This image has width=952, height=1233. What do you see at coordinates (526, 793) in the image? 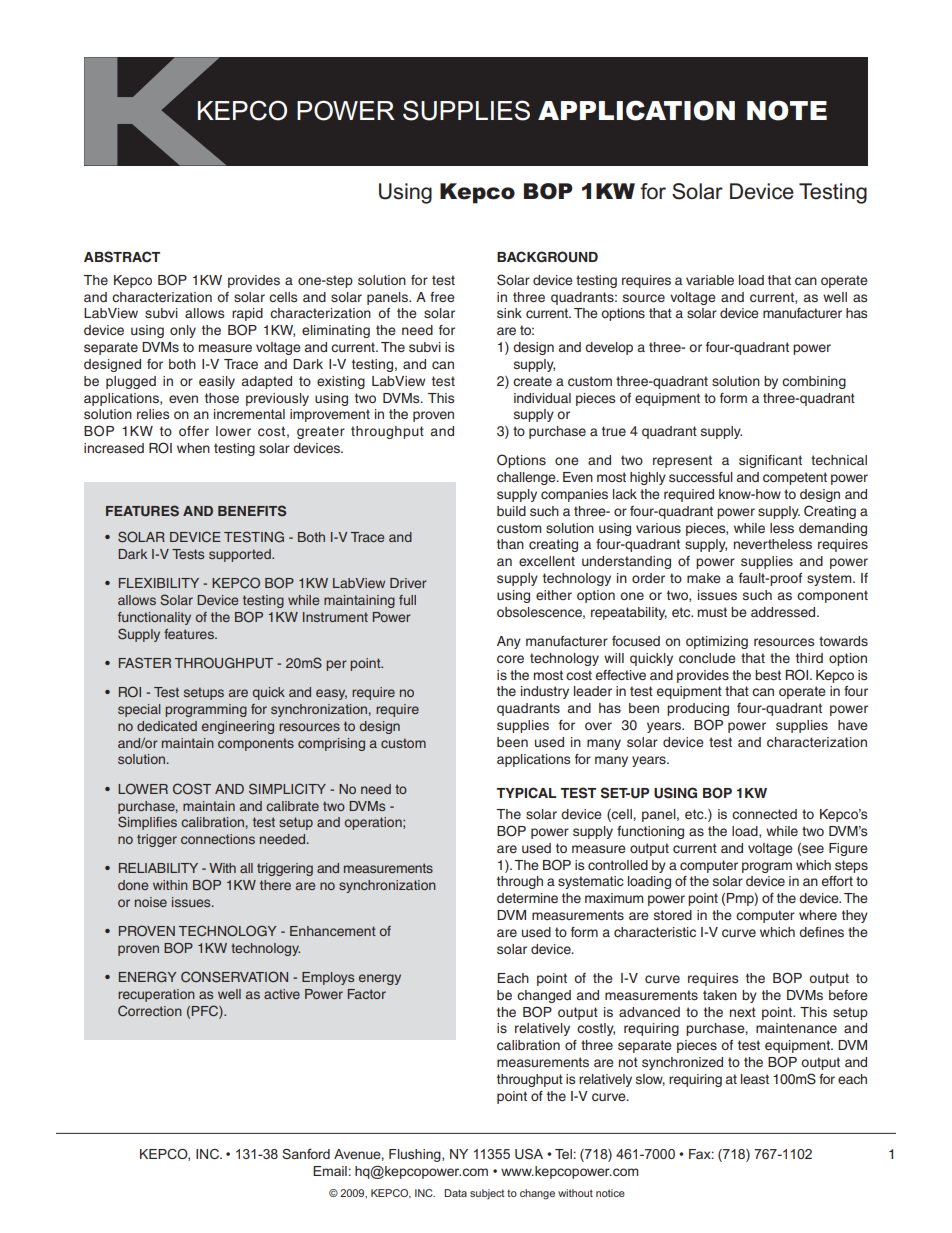
I see `TYPICAL` at bounding box center [526, 793].
